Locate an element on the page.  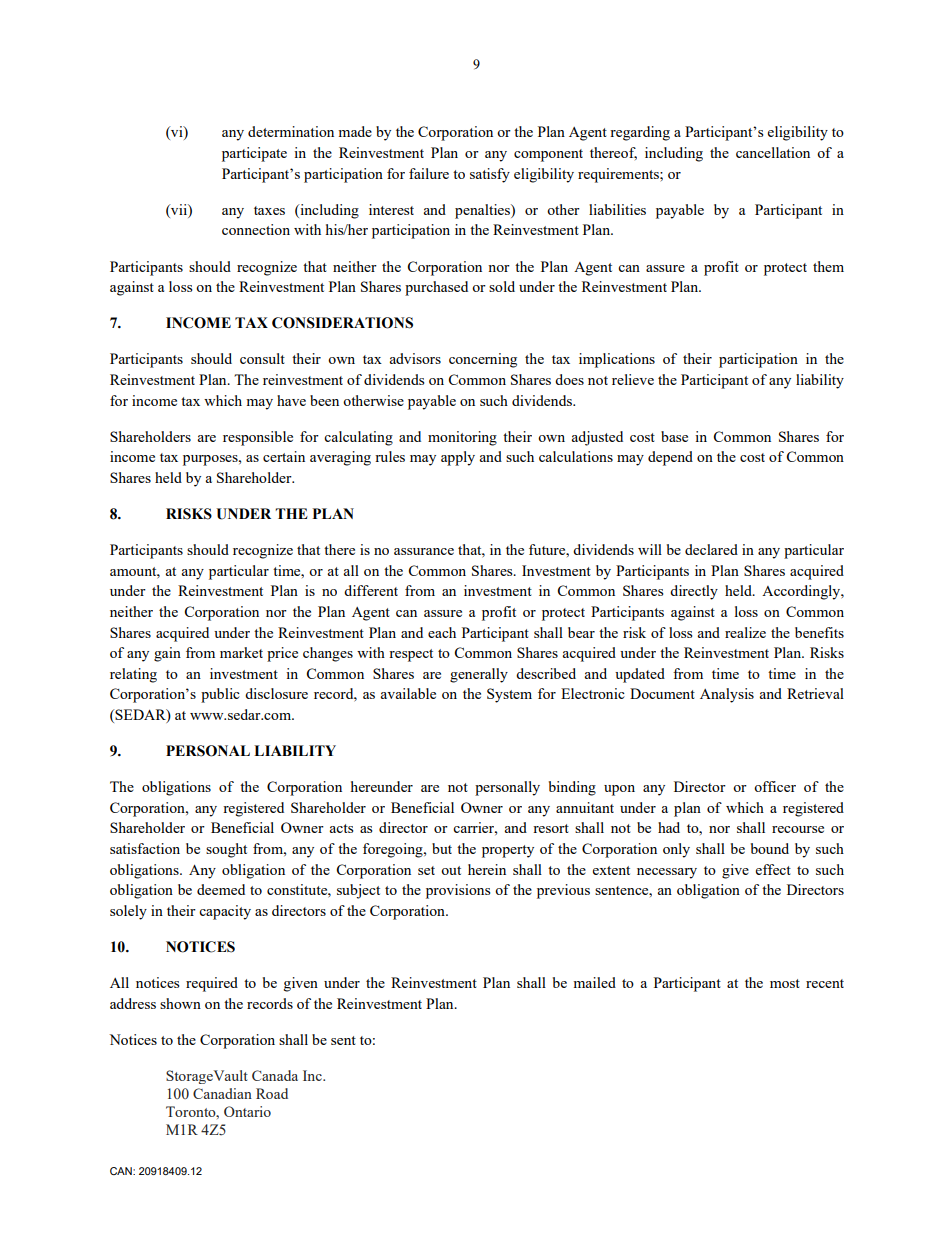
apply is located at coordinates (458, 458).
